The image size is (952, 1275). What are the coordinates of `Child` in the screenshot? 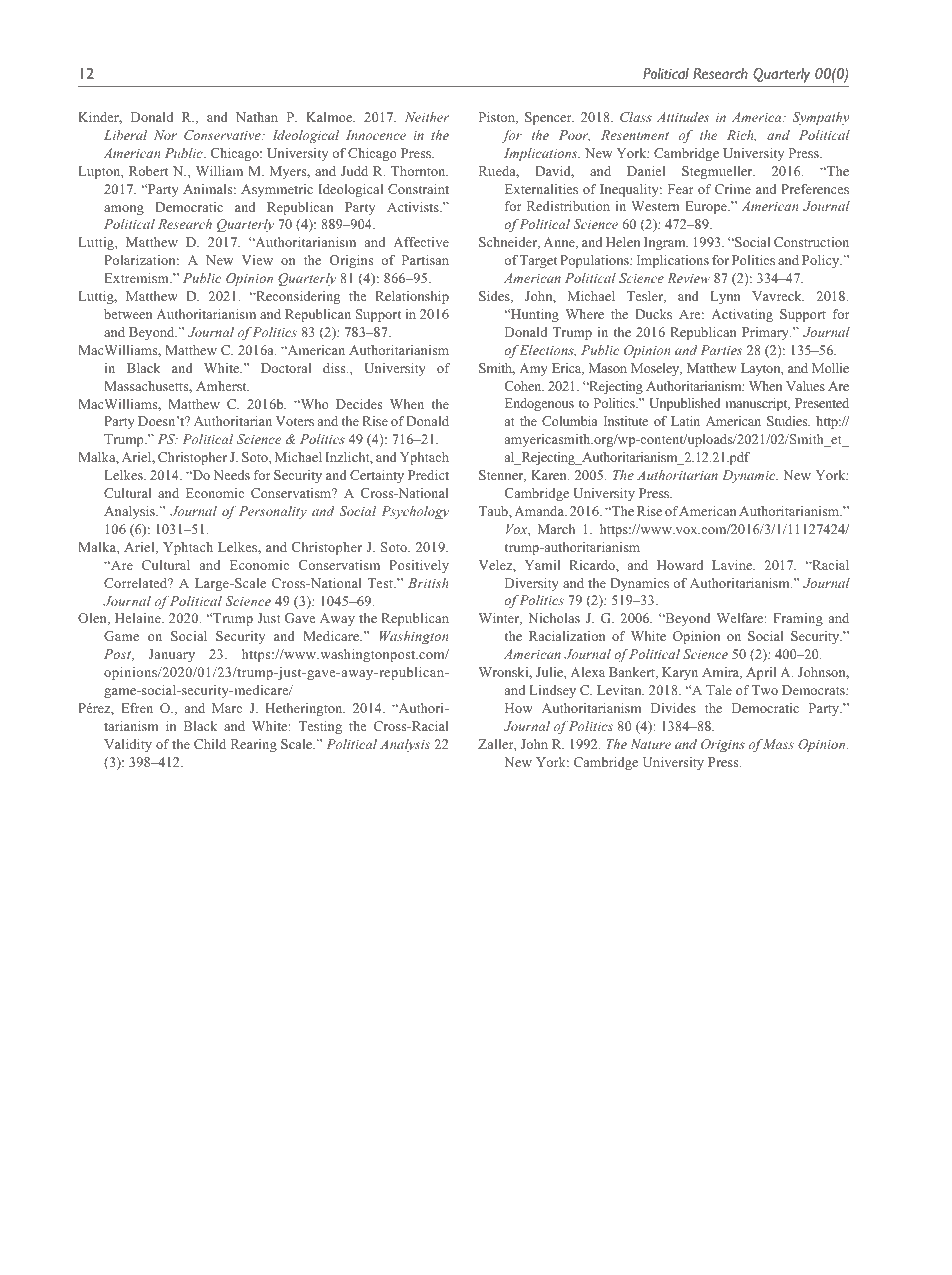 It's located at (210, 744).
